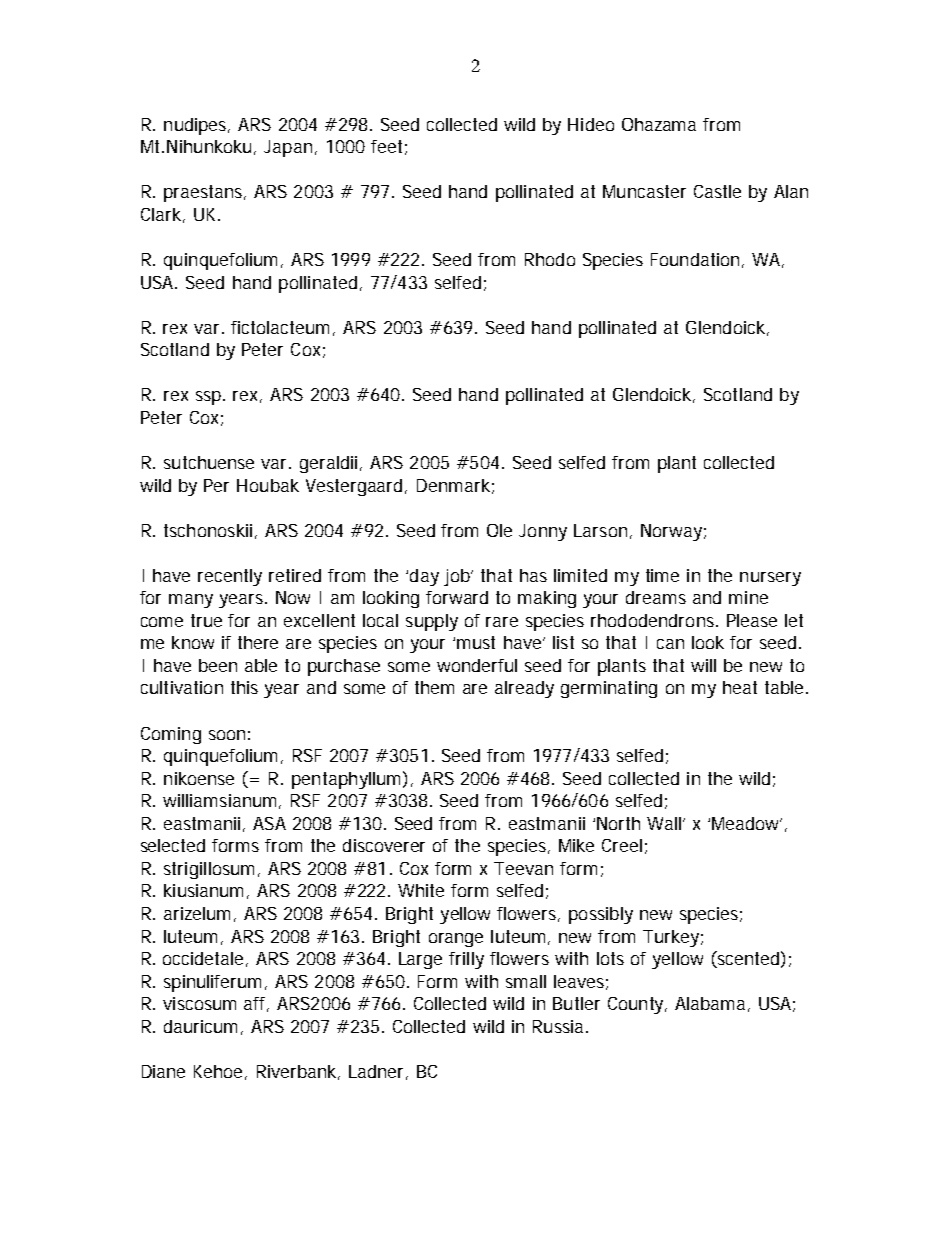  Describe the element at coordinates (543, 532) in the image. I see `Jonny` at that location.
